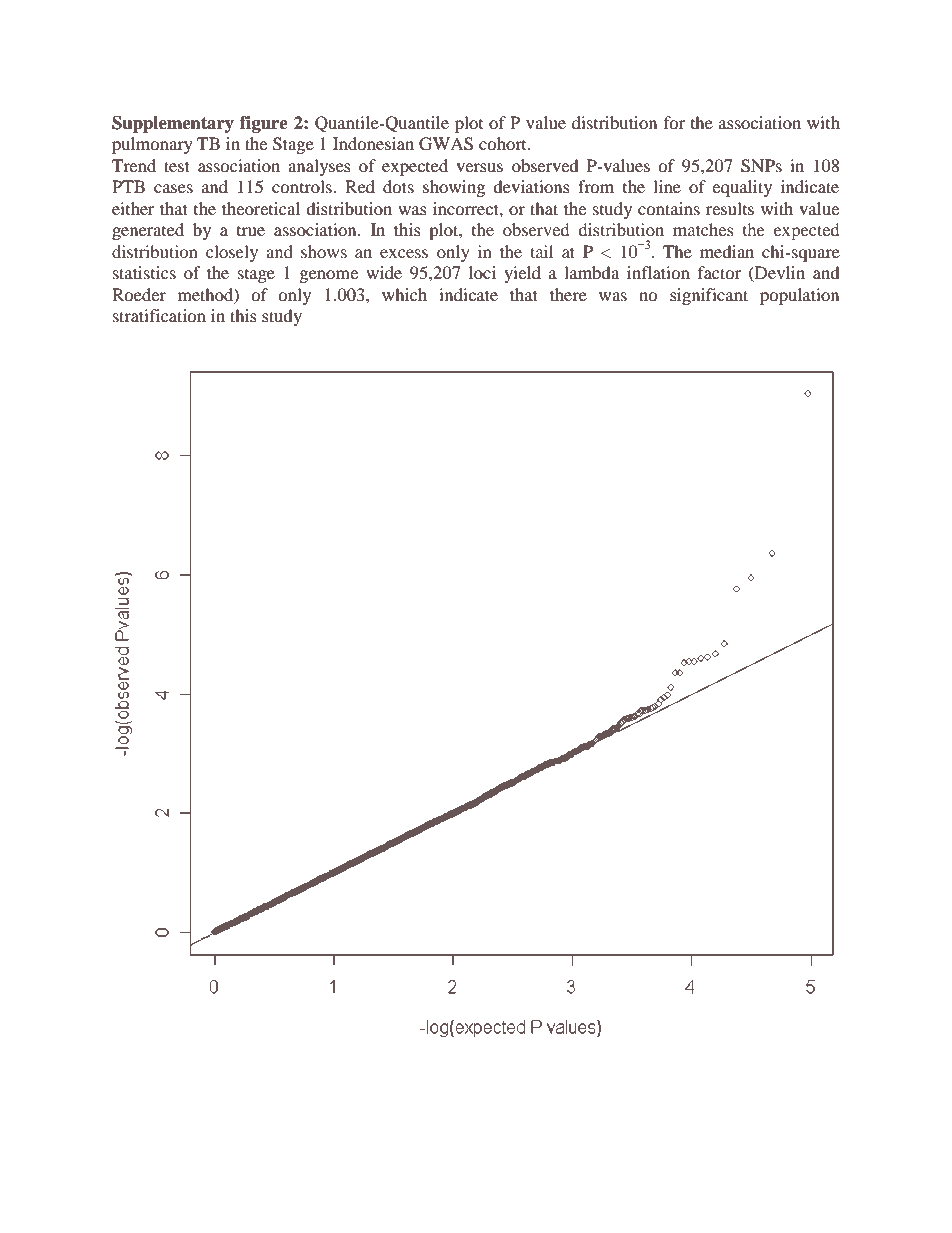 This screenshot has height=1233, width=952. I want to click on equality, so click(742, 188).
